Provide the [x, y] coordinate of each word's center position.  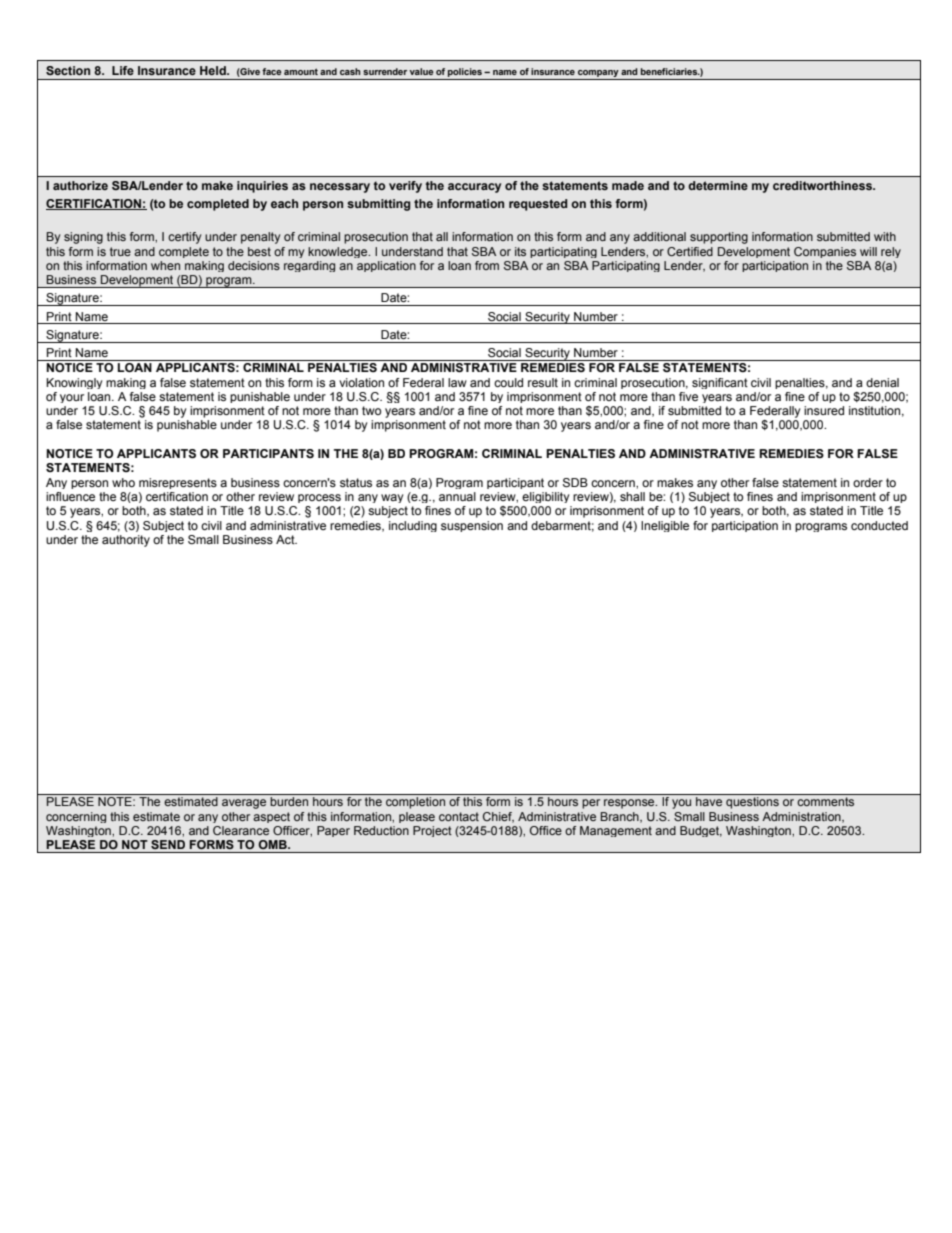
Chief [498, 817]
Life [123, 70]
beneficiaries [670, 71]
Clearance [241, 830]
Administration [802, 817]
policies [465, 72]
